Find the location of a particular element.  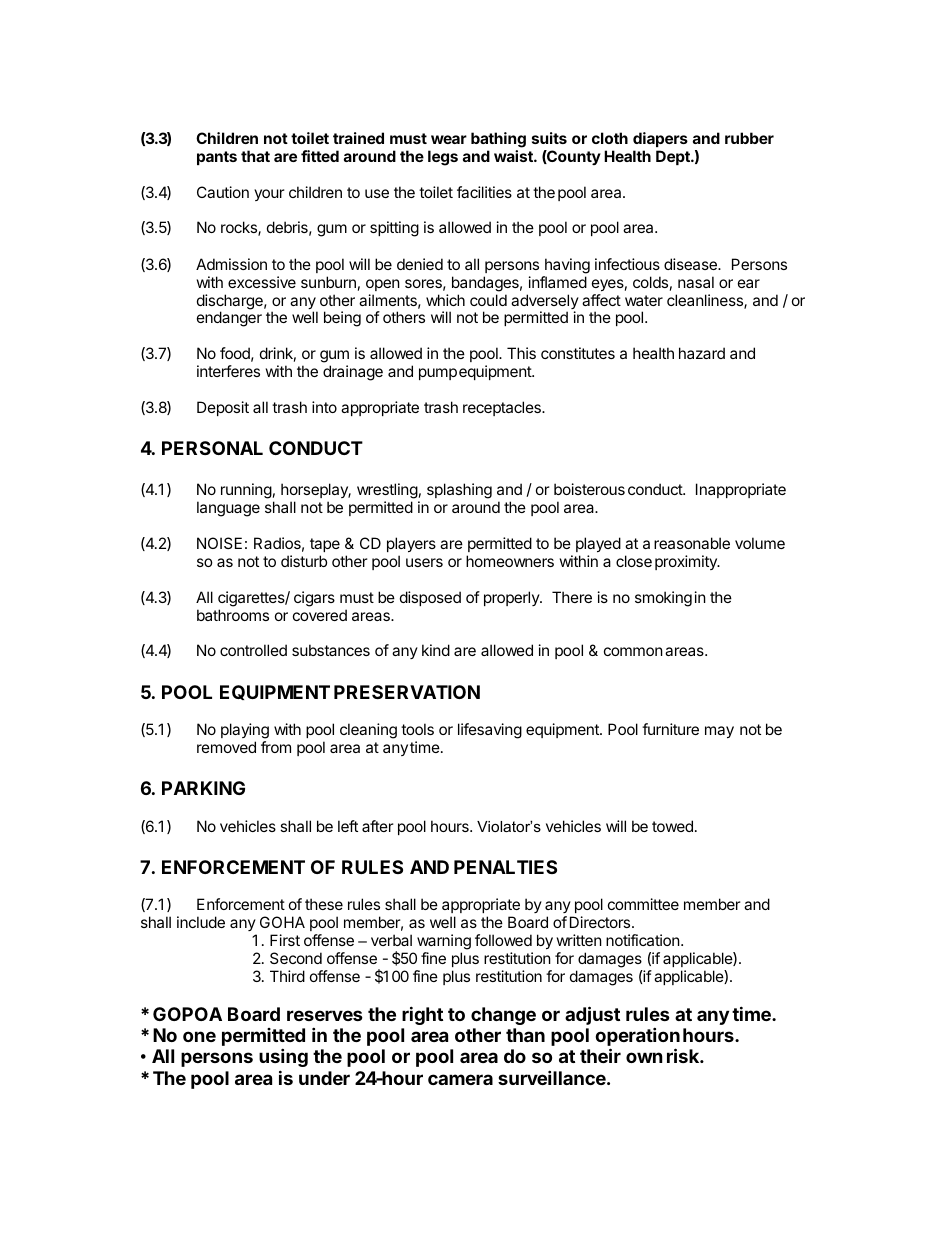

proximity is located at coordinates (687, 562).
